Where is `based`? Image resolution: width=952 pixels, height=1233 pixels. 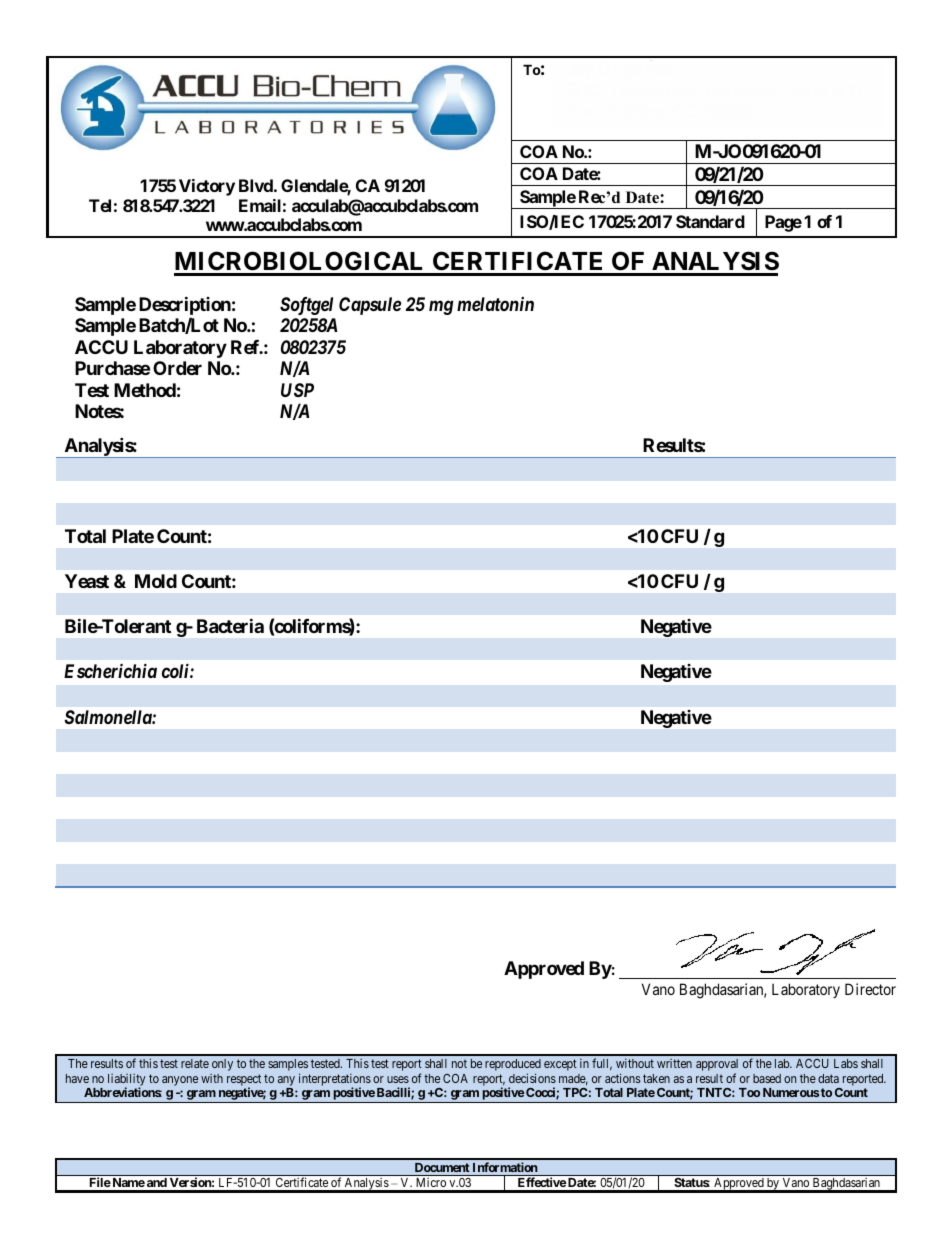 based is located at coordinates (767, 1078).
